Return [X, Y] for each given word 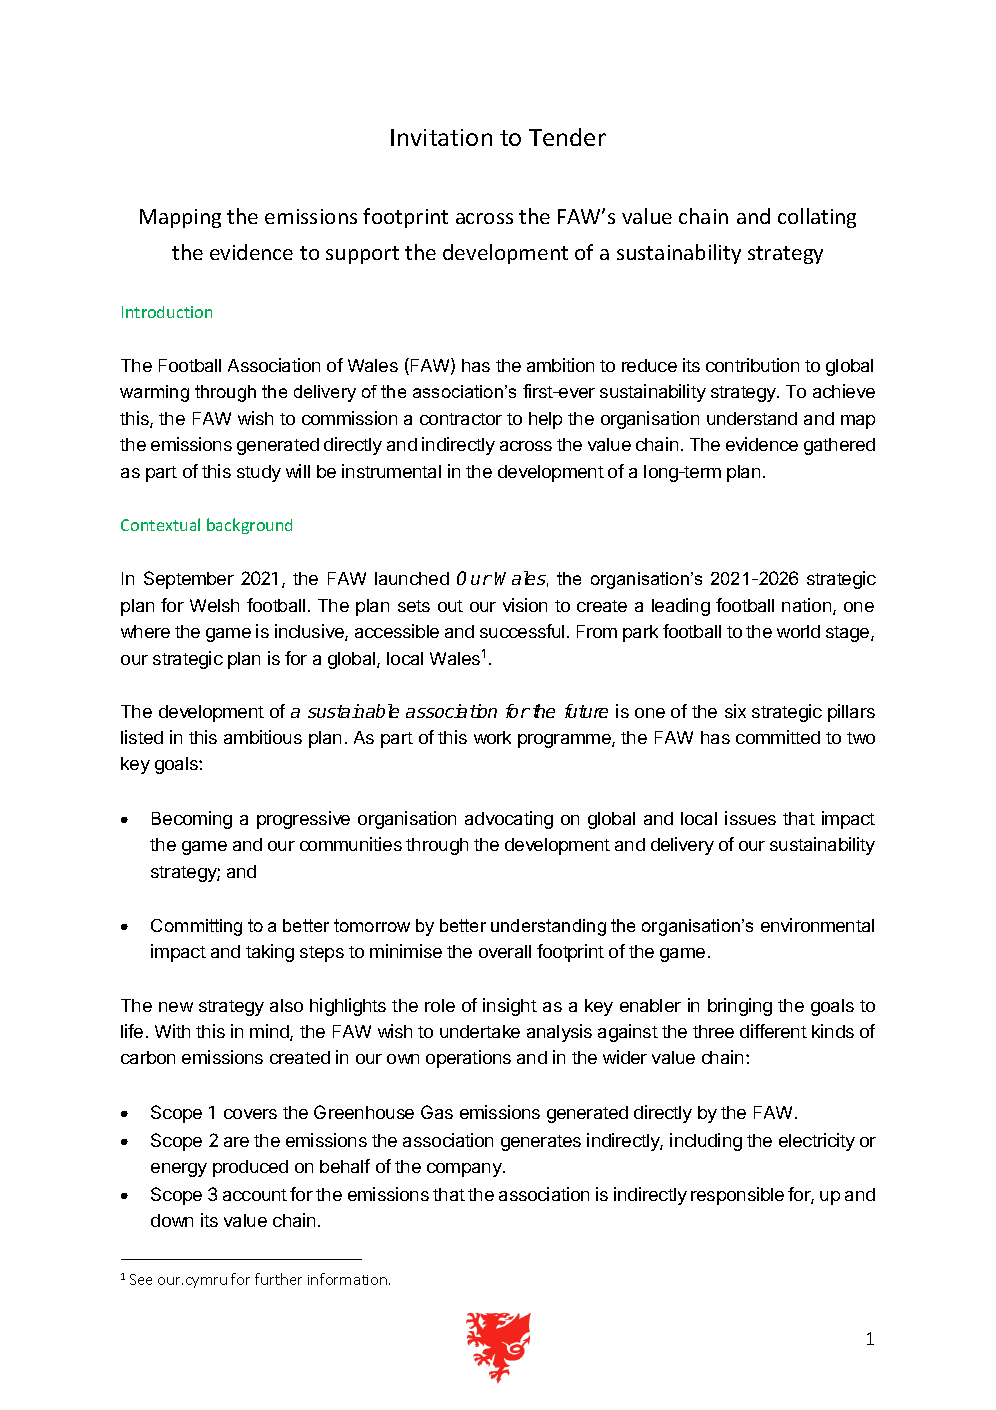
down [172, 1220]
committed [778, 737]
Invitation [441, 137]
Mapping [180, 218]
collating [817, 218]
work [492, 737]
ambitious [263, 737]
